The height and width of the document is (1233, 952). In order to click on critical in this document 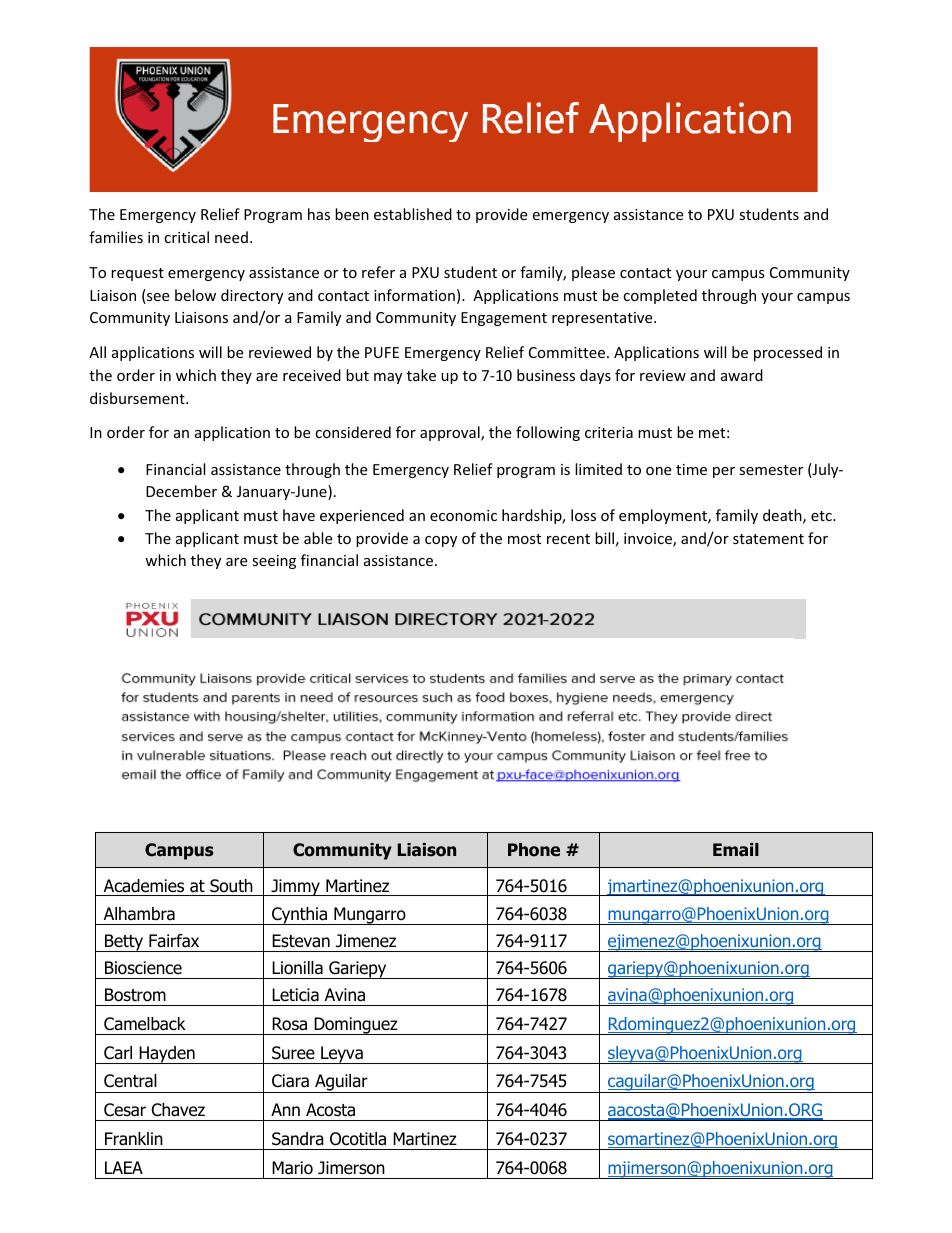, I will do `click(186, 237)`.
